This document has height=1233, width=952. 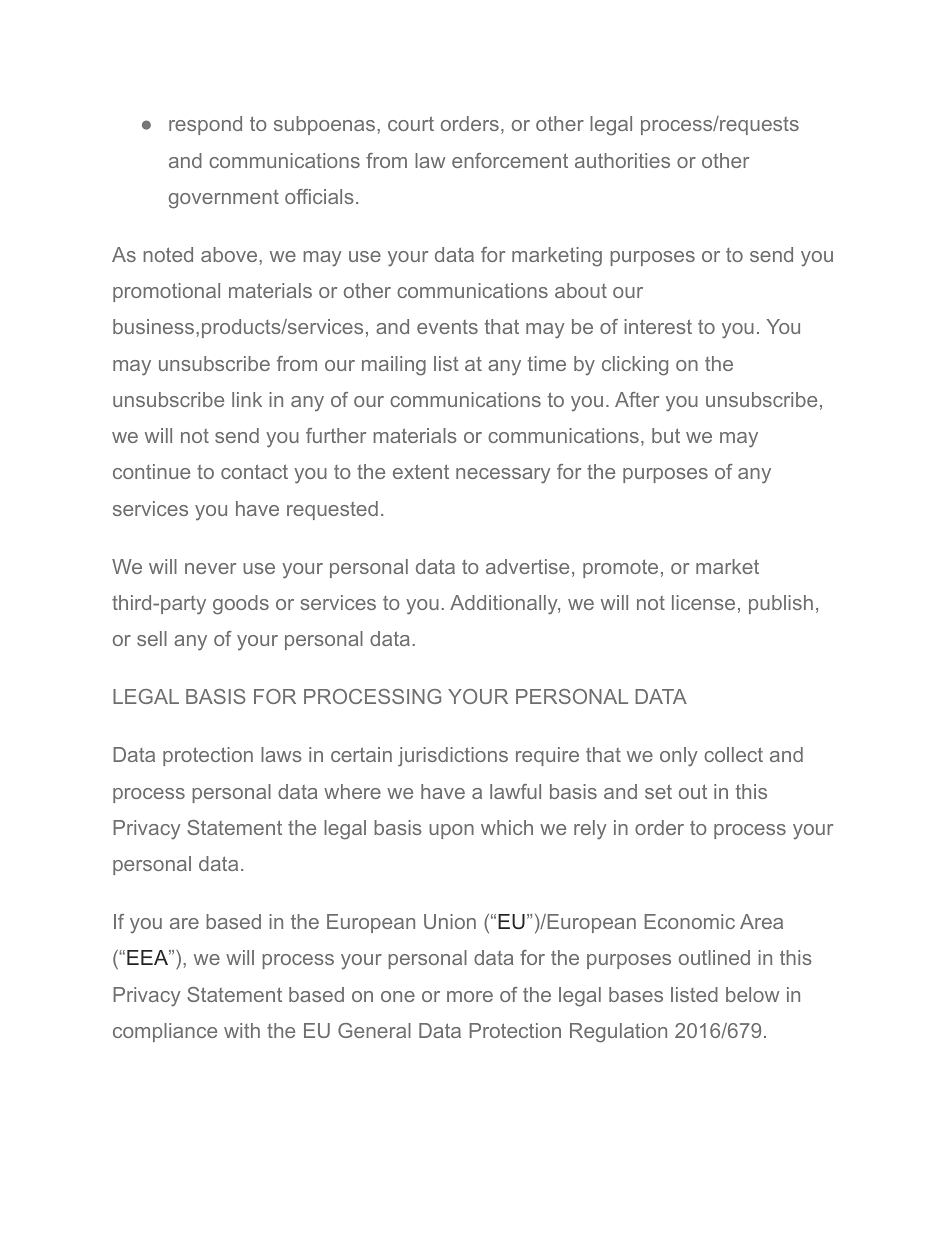 What do you see at coordinates (205, 125) in the document?
I see `respond` at bounding box center [205, 125].
